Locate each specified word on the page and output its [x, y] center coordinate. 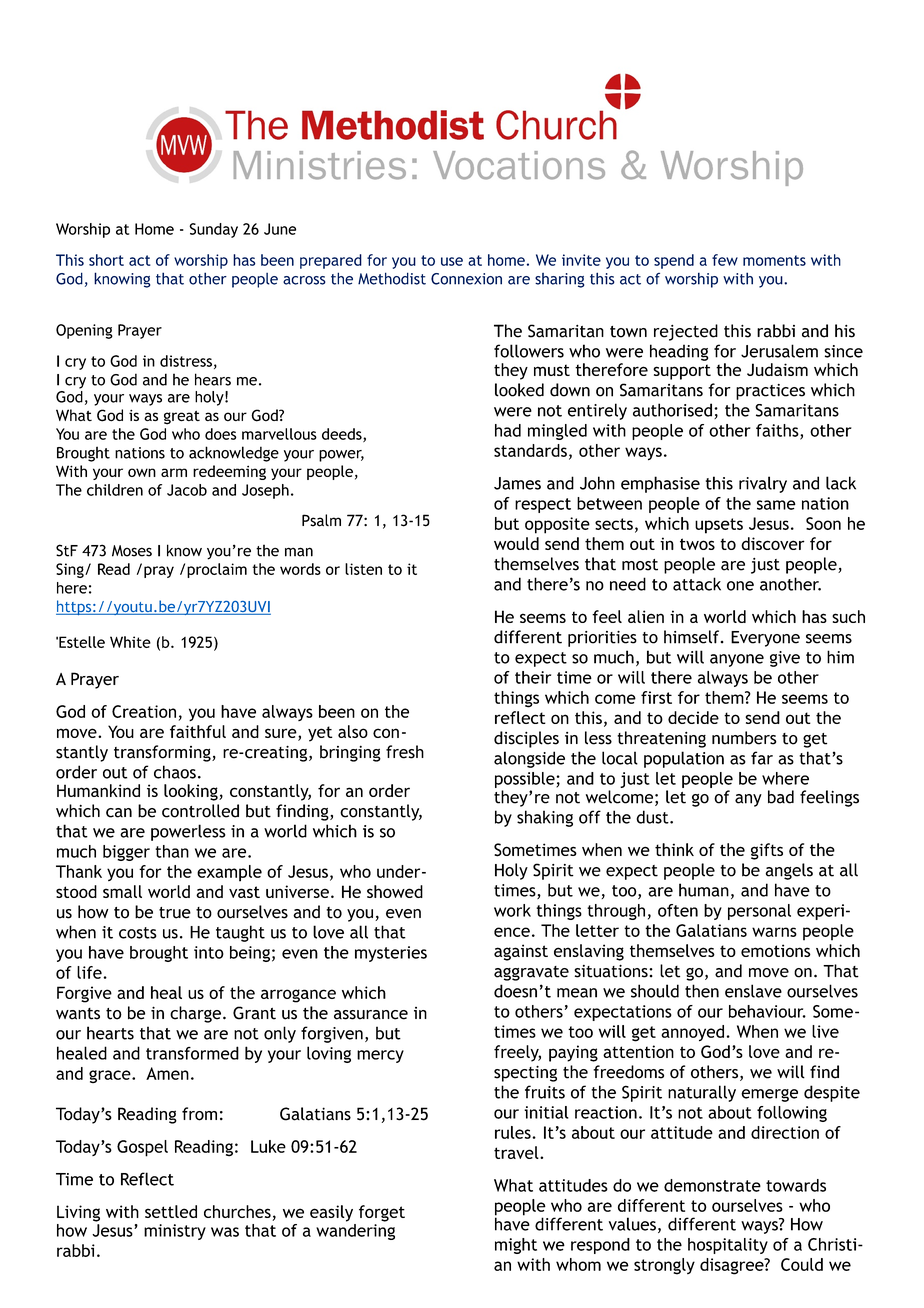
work [512, 910]
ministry [175, 1232]
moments [774, 260]
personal [759, 912]
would [516, 543]
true [175, 913]
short [106, 260]
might [516, 1246]
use [452, 261]
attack [697, 584]
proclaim [217, 570]
